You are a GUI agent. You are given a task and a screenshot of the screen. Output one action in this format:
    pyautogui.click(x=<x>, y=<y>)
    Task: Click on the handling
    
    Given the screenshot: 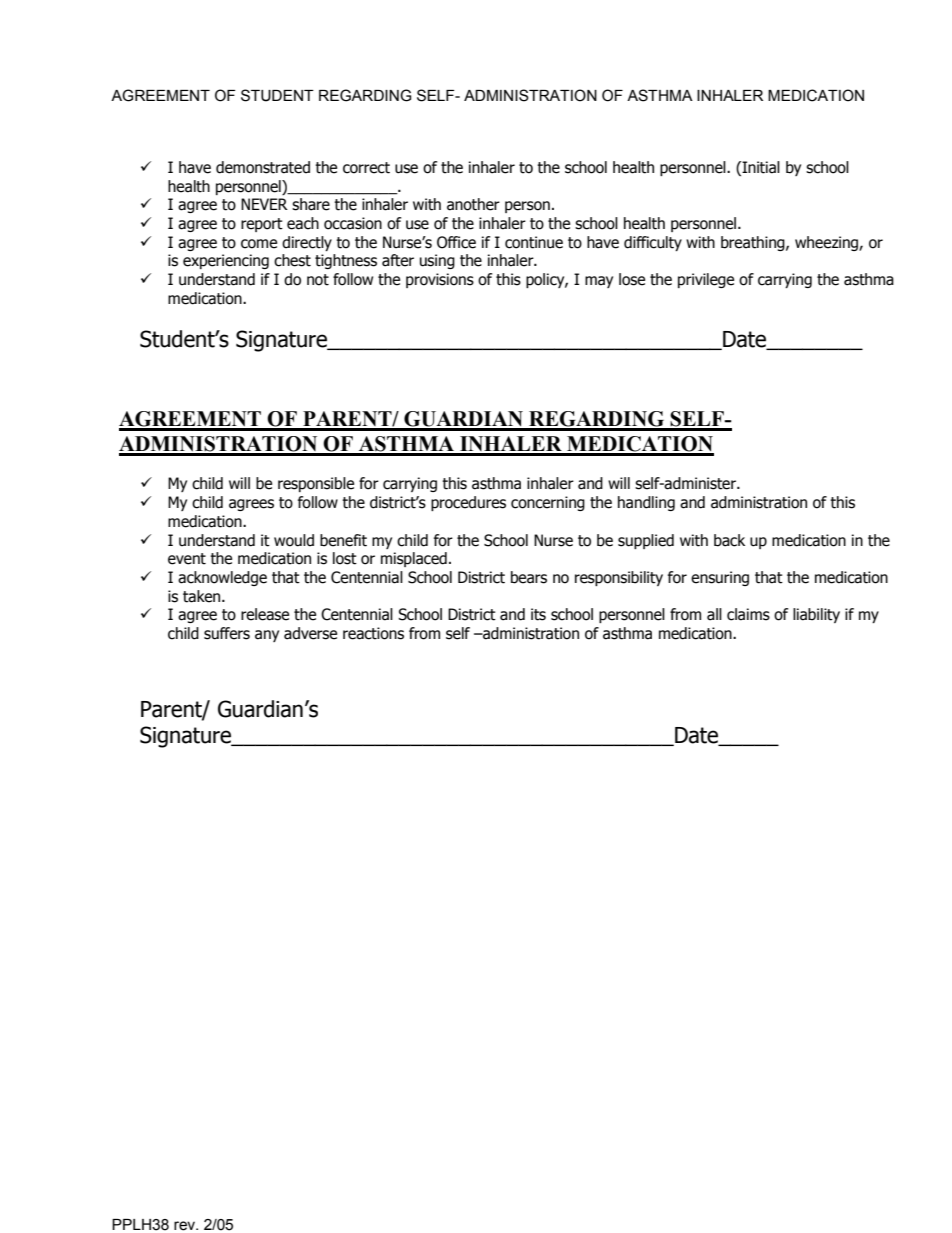 What is the action you would take?
    pyautogui.click(x=646, y=503)
